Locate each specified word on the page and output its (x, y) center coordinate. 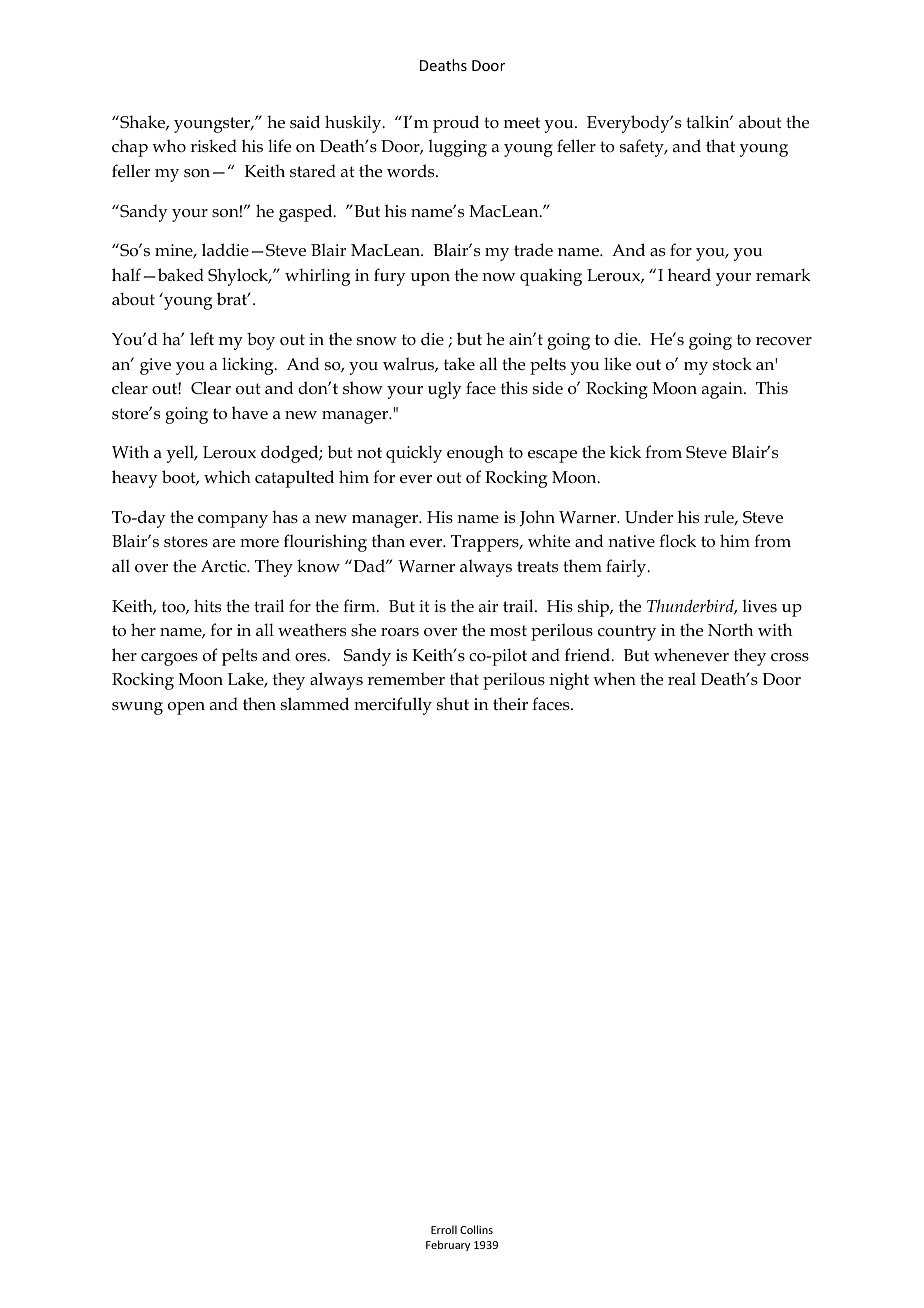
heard (689, 275)
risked (213, 146)
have (250, 412)
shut (453, 704)
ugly (445, 390)
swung (137, 708)
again (723, 390)
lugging (458, 148)
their (510, 704)
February (448, 1245)
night (569, 681)
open (186, 708)
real (682, 679)
